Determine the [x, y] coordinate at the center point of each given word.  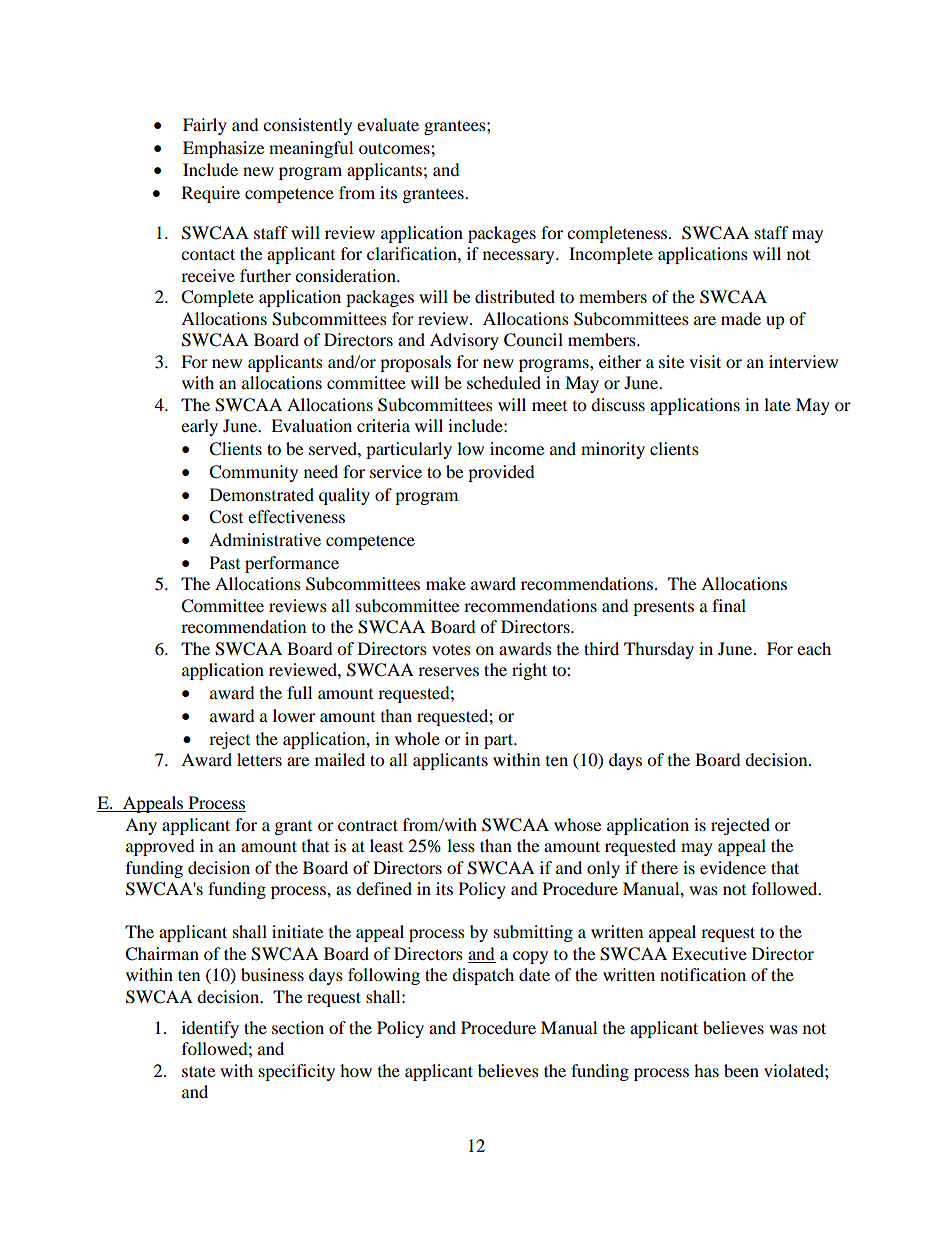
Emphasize [223, 149]
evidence [733, 867]
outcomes [395, 149]
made [741, 318]
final [729, 605]
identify [210, 1029]
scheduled [504, 382]
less [461, 845]
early [199, 427]
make [446, 583]
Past [225, 562]
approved [160, 847]
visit [705, 361]
